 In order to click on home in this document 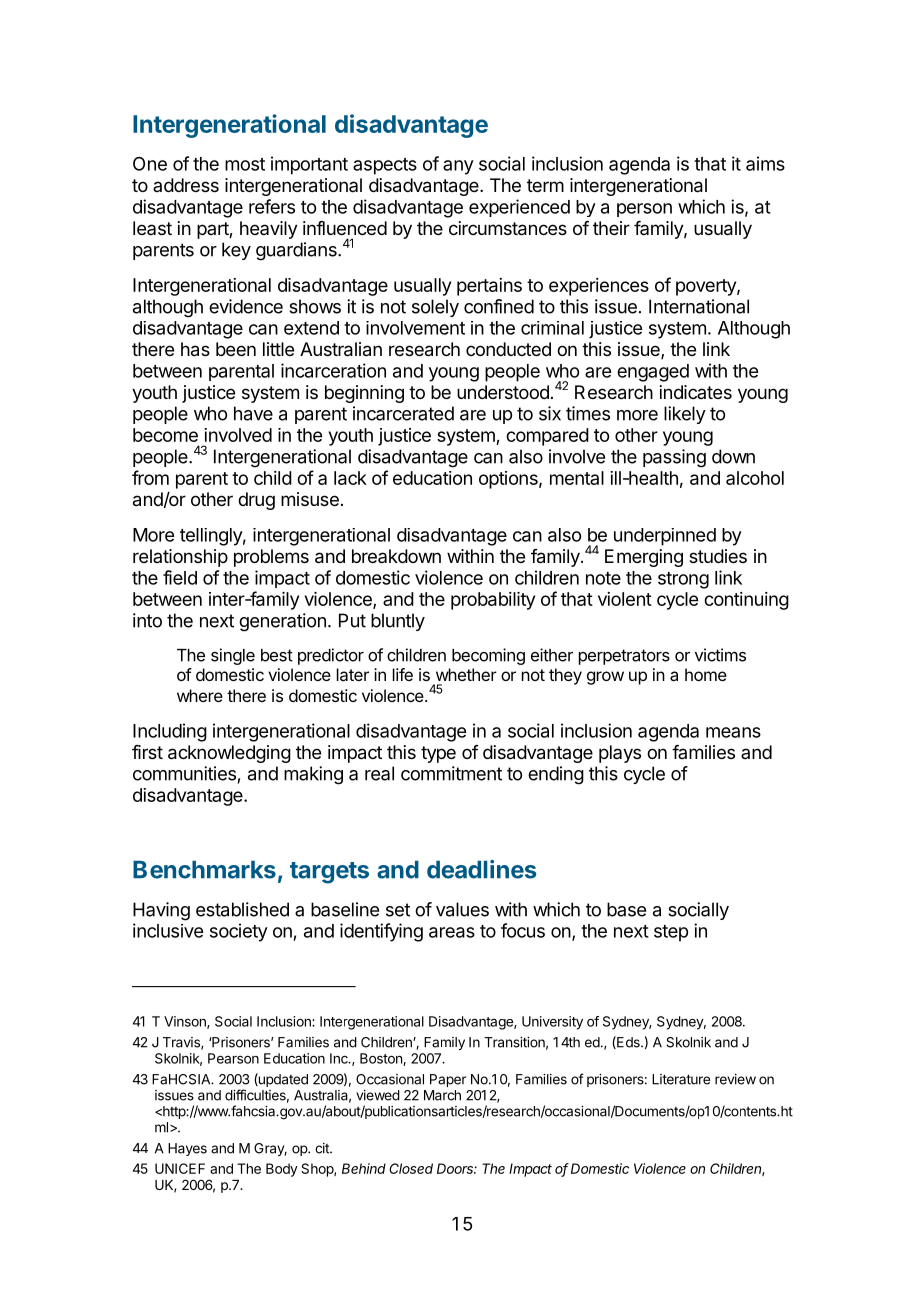, I will do `click(706, 674)`.
